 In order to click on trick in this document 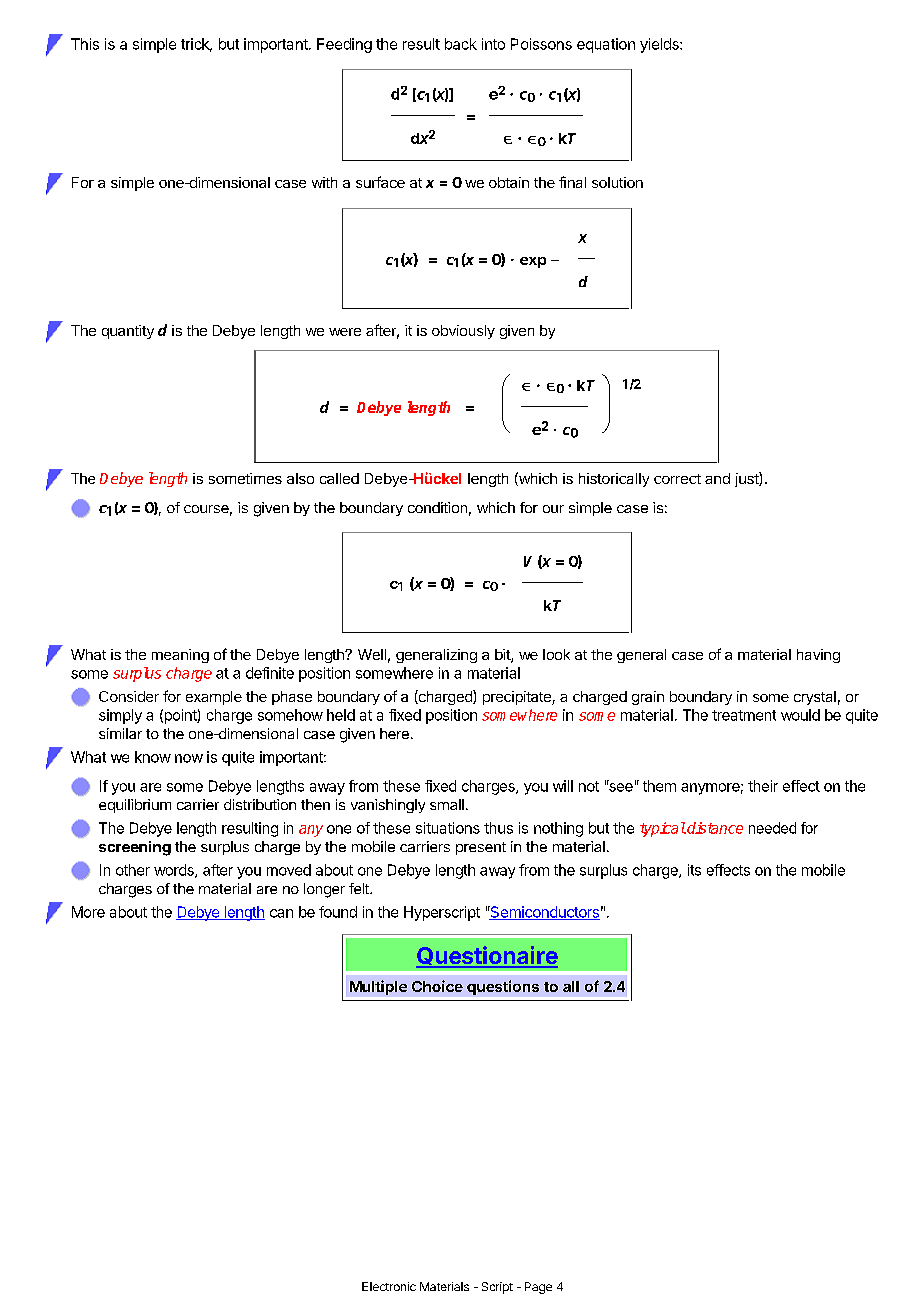, I will do `click(196, 45)`.
